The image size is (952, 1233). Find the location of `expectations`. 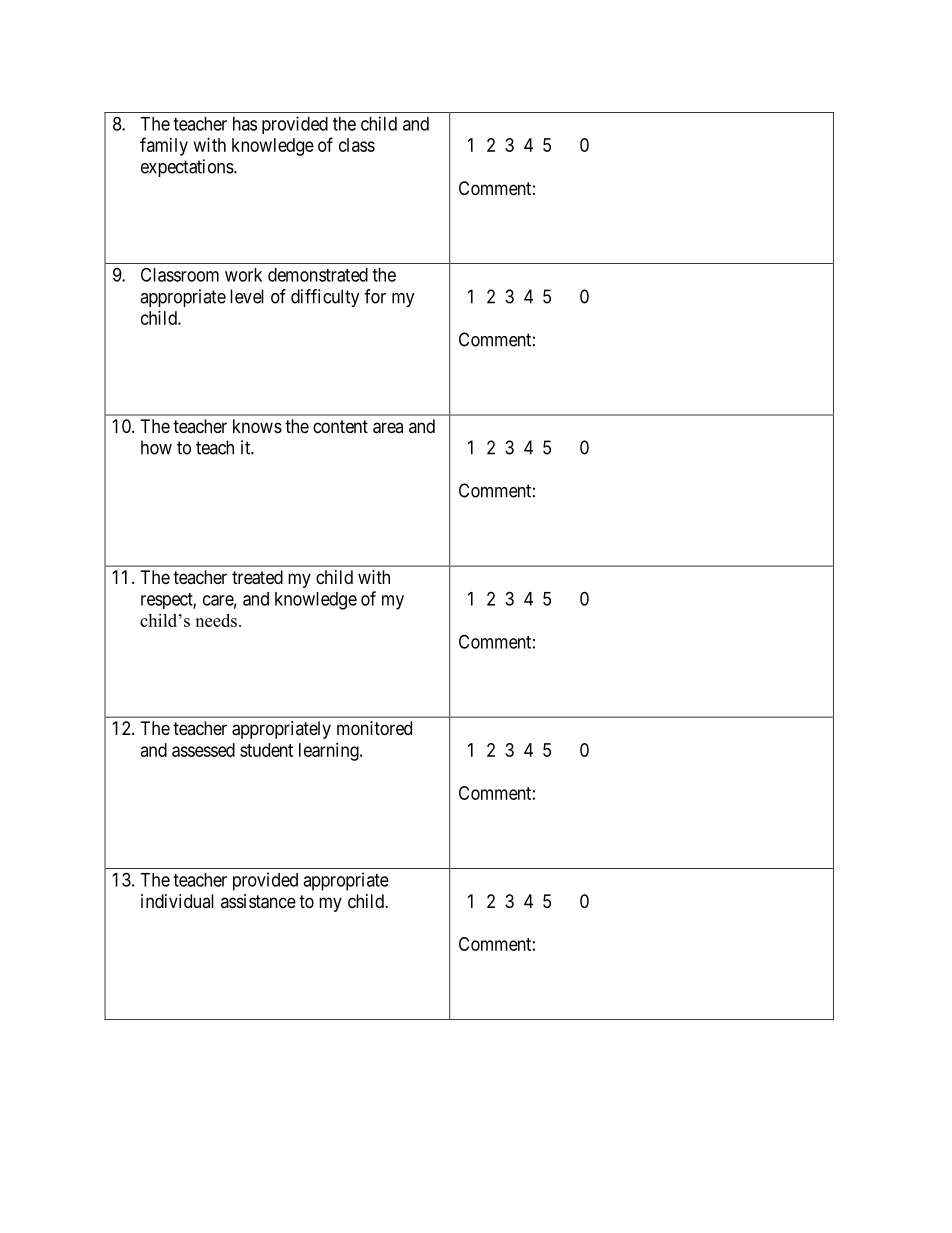

expectations is located at coordinates (188, 168).
